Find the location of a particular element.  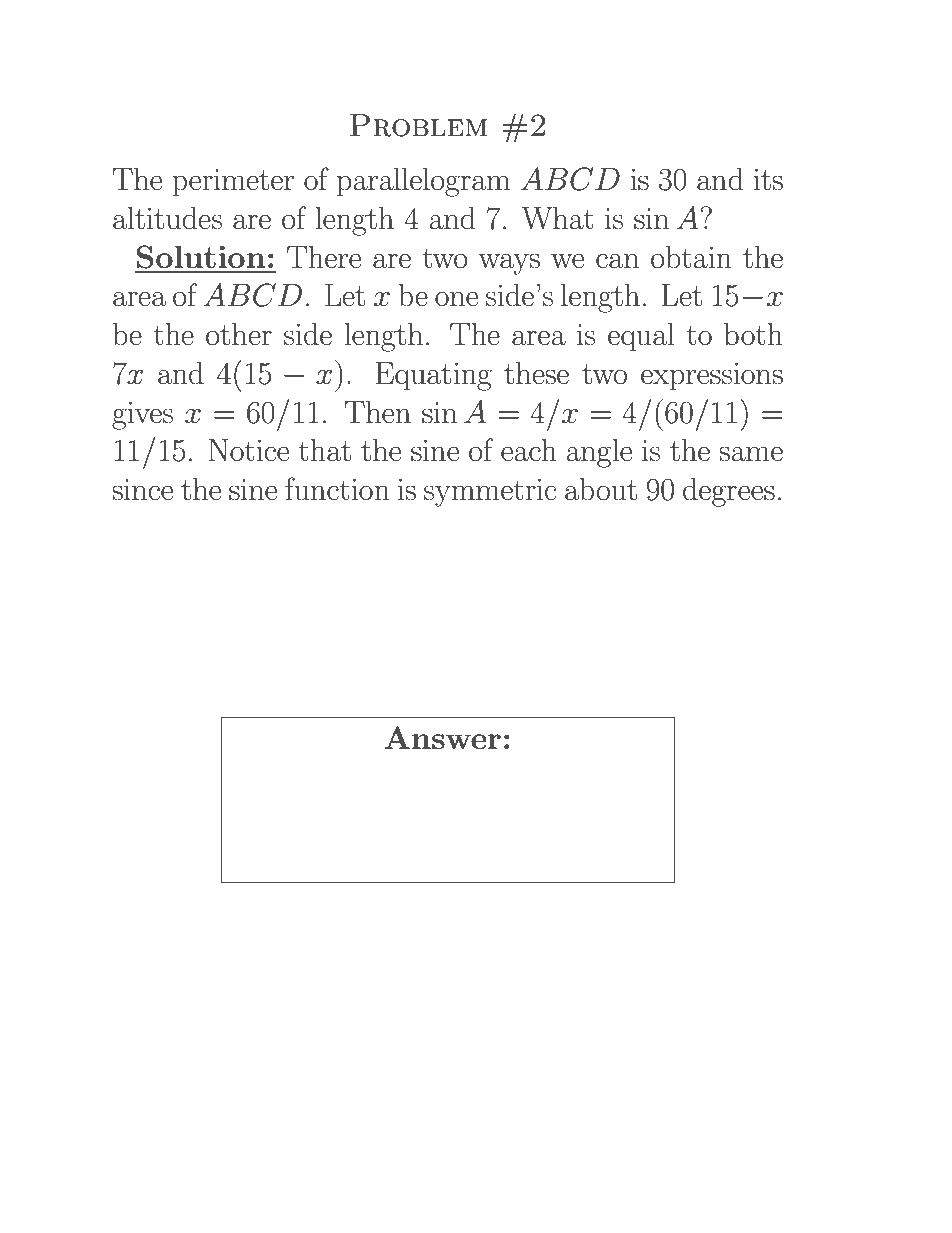

Problem is located at coordinates (418, 125).
